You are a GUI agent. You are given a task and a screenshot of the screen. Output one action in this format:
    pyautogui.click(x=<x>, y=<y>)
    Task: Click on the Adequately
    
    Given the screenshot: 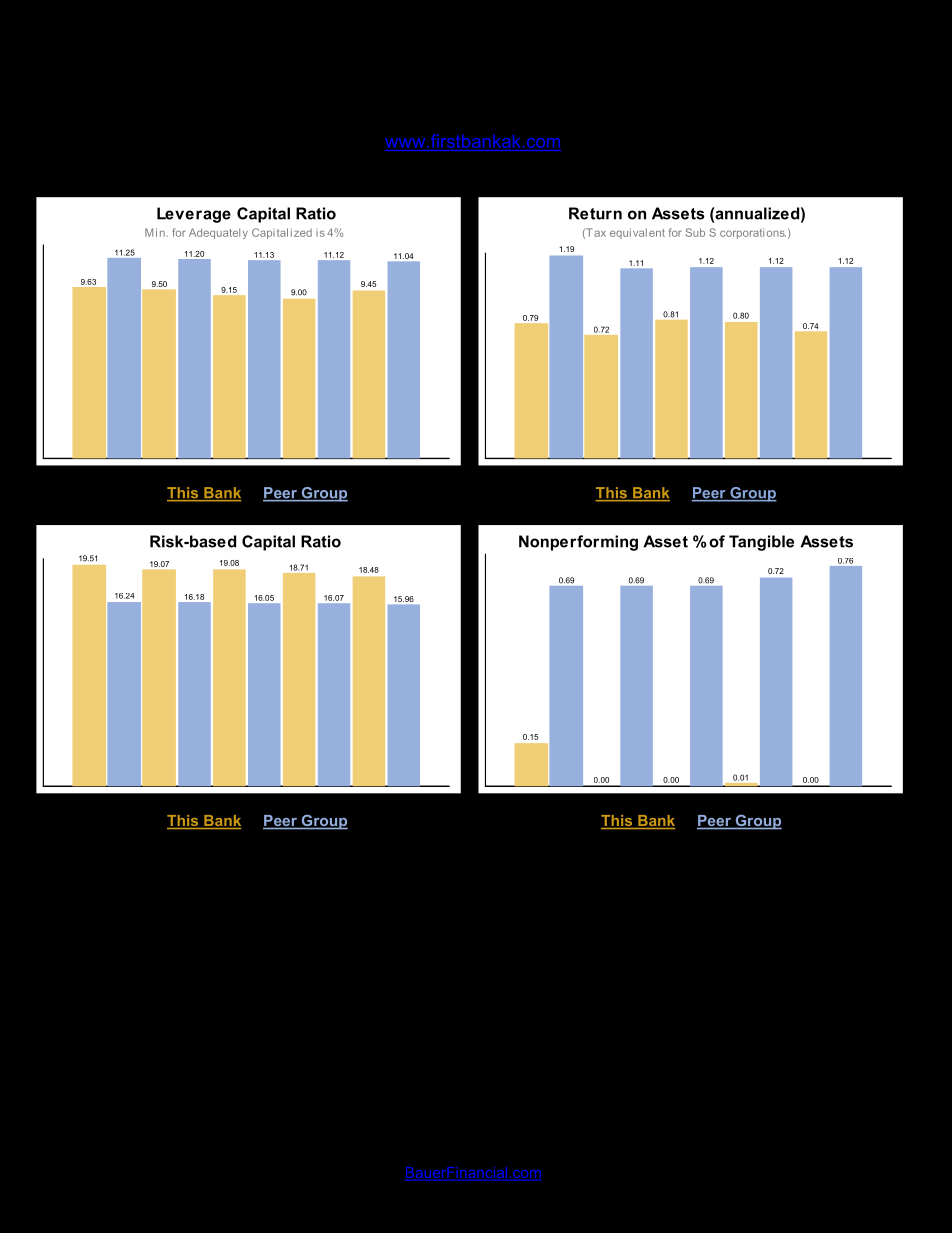 What is the action you would take?
    pyautogui.click(x=218, y=233)
